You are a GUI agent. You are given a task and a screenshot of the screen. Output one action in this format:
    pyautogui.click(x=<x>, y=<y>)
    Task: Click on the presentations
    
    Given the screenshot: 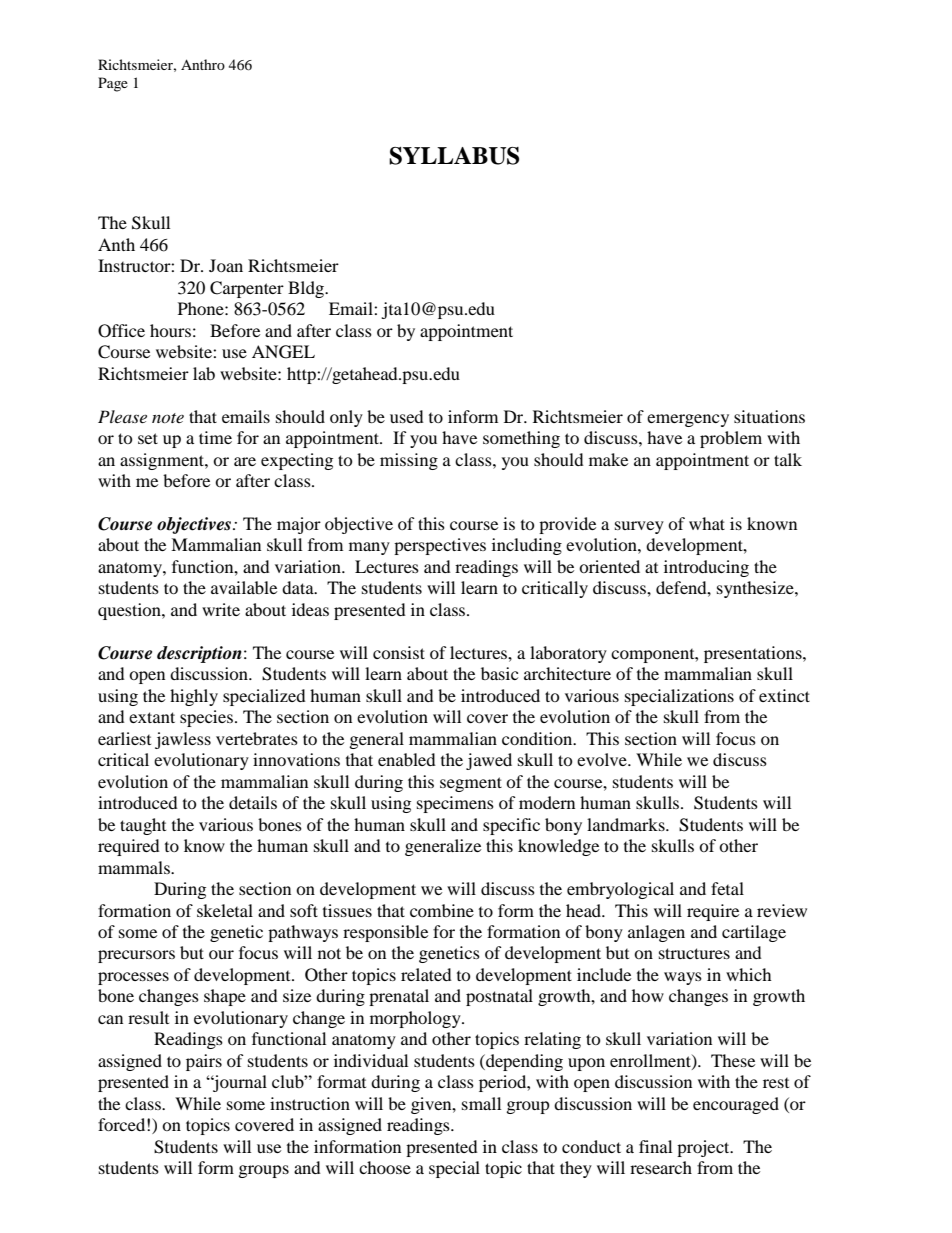 What is the action you would take?
    pyautogui.click(x=754, y=654)
